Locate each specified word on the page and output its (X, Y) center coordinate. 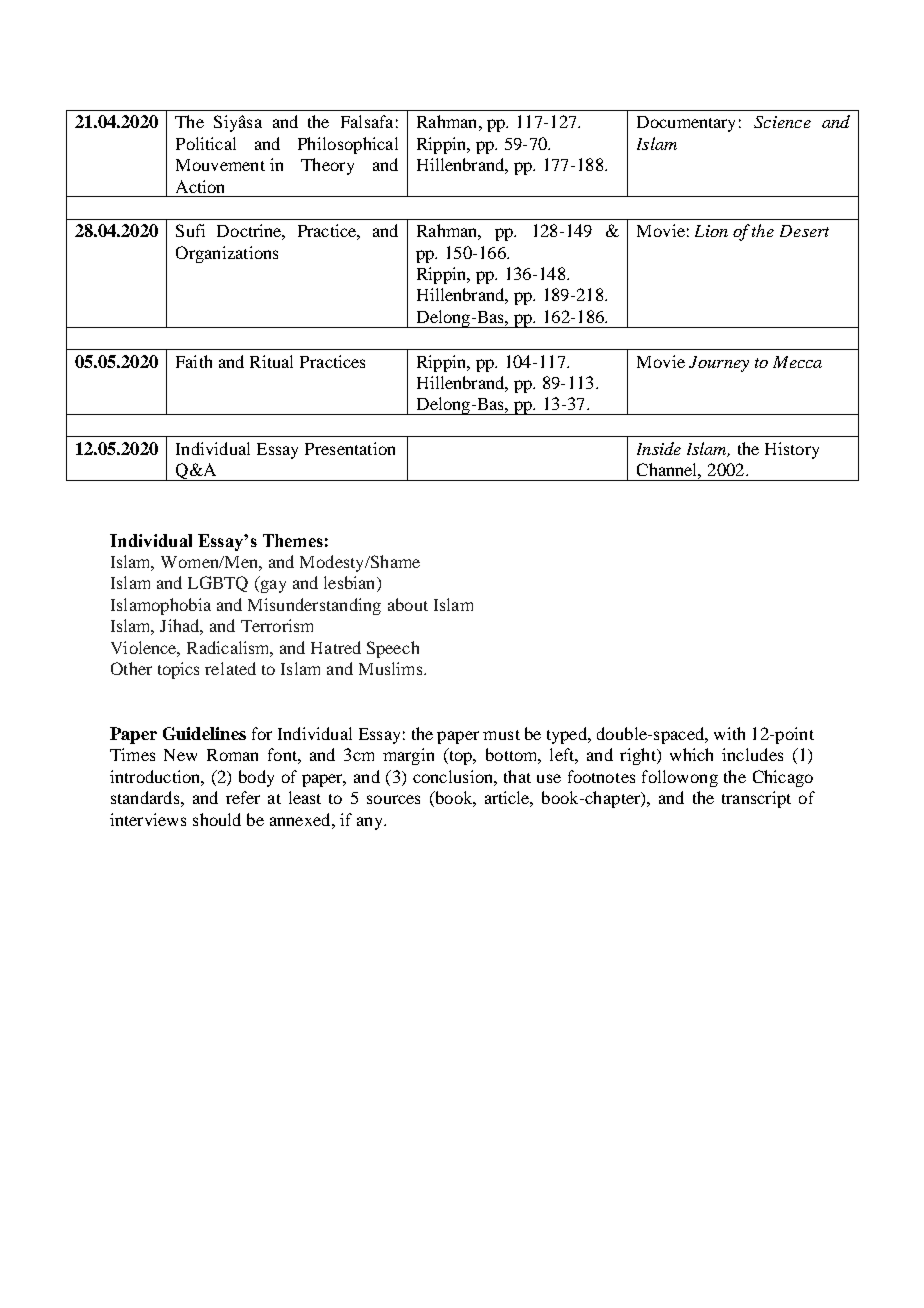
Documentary (686, 124)
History (792, 450)
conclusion (454, 776)
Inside (659, 448)
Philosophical (348, 145)
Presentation (350, 448)
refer (243, 797)
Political (206, 143)
